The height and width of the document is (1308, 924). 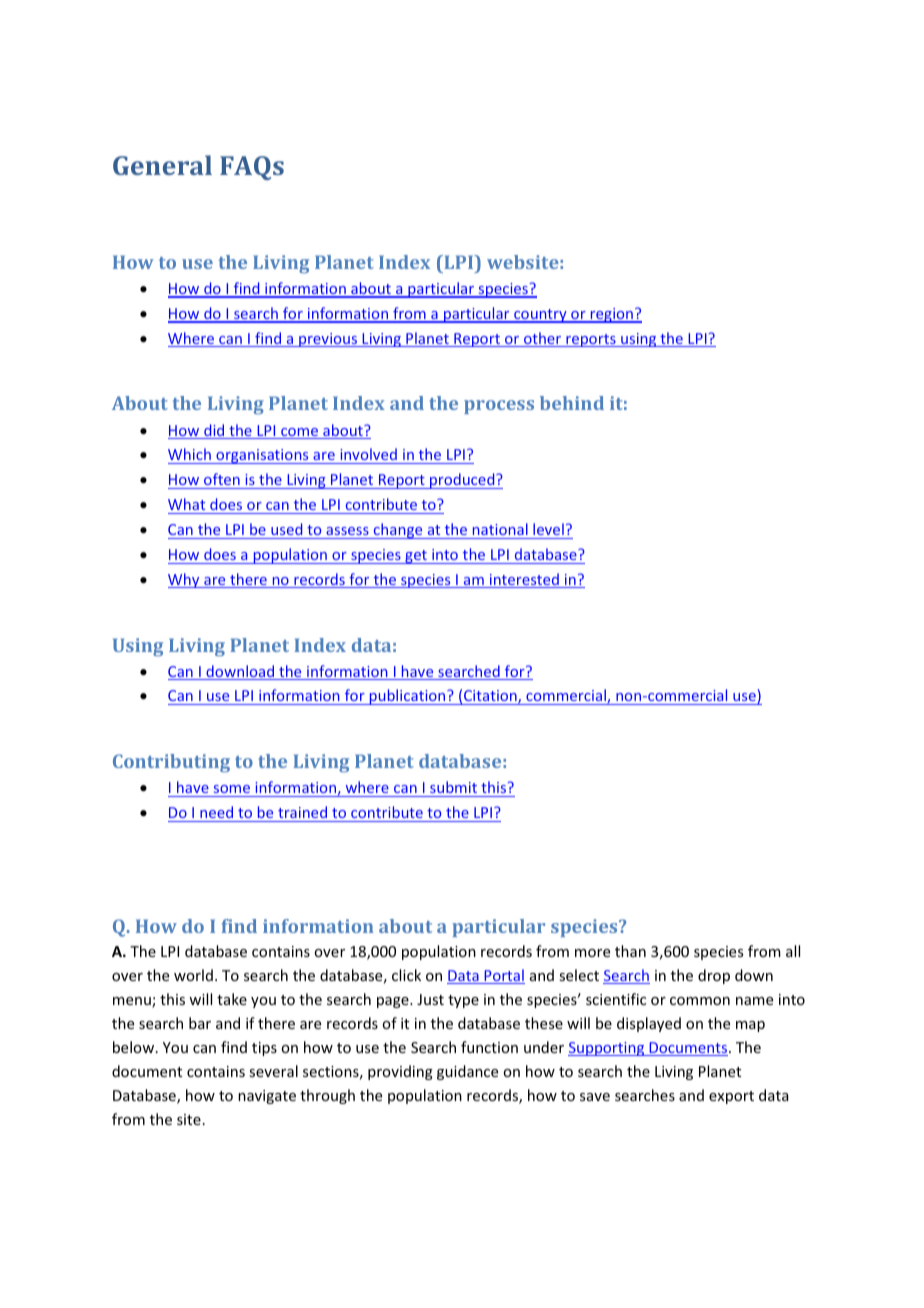 What do you see at coordinates (612, 315) in the document?
I see `region` at bounding box center [612, 315].
